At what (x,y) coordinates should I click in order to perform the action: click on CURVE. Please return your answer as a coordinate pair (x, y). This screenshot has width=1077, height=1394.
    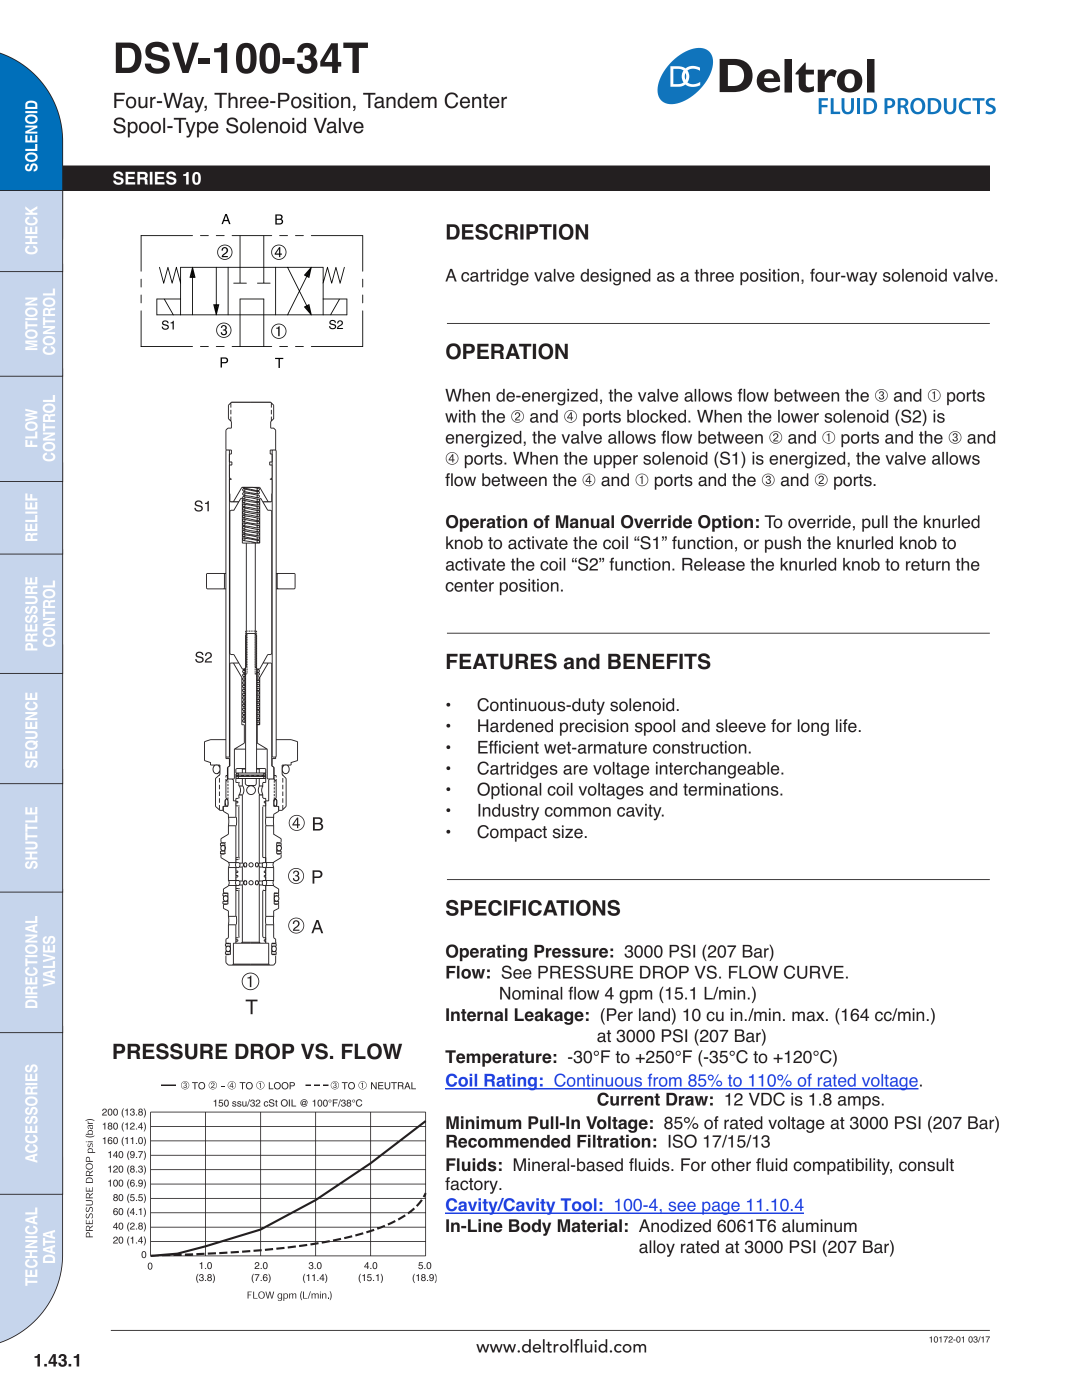
    Looking at the image, I should click on (814, 972).
